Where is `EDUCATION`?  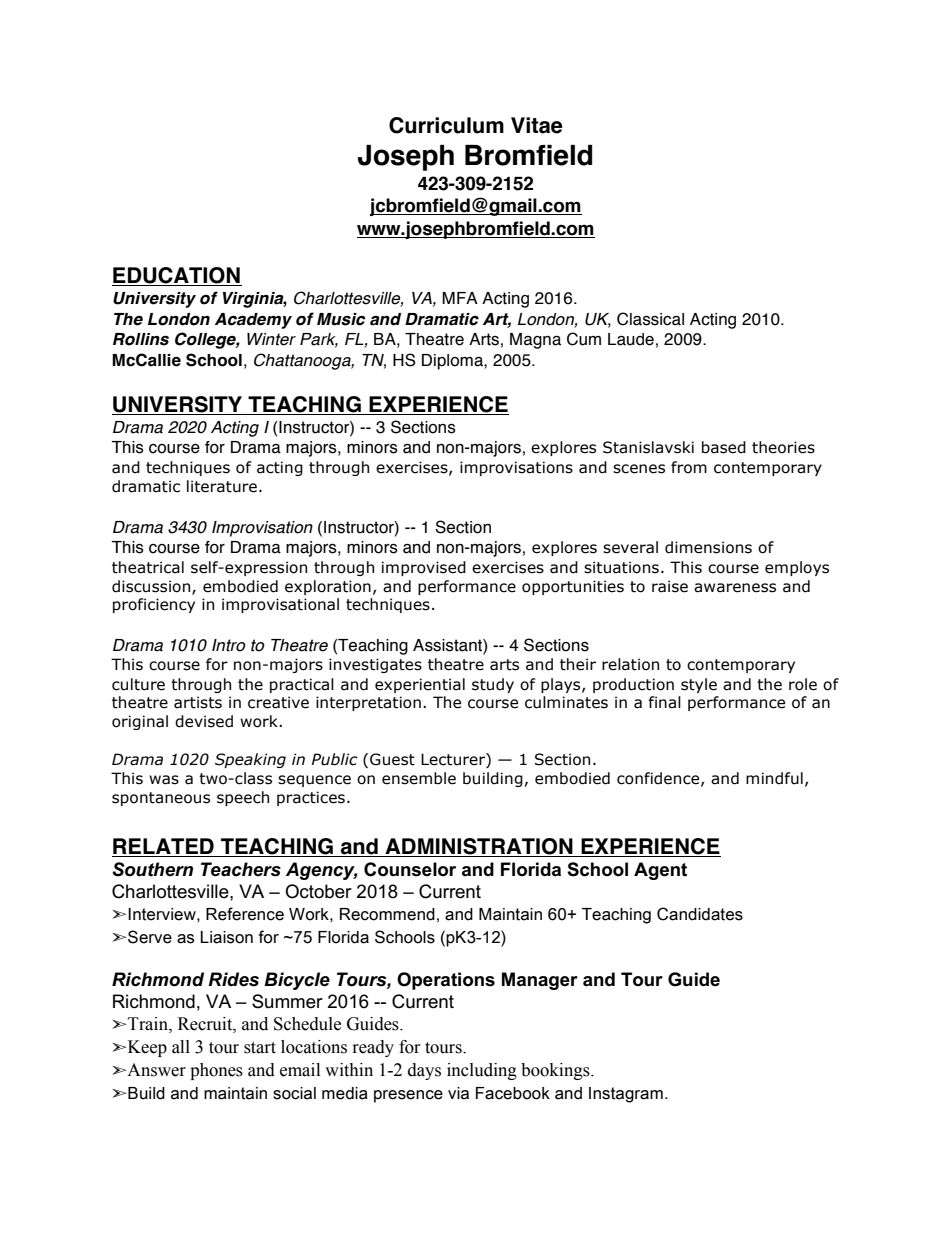
EDUCATION is located at coordinates (177, 276).
